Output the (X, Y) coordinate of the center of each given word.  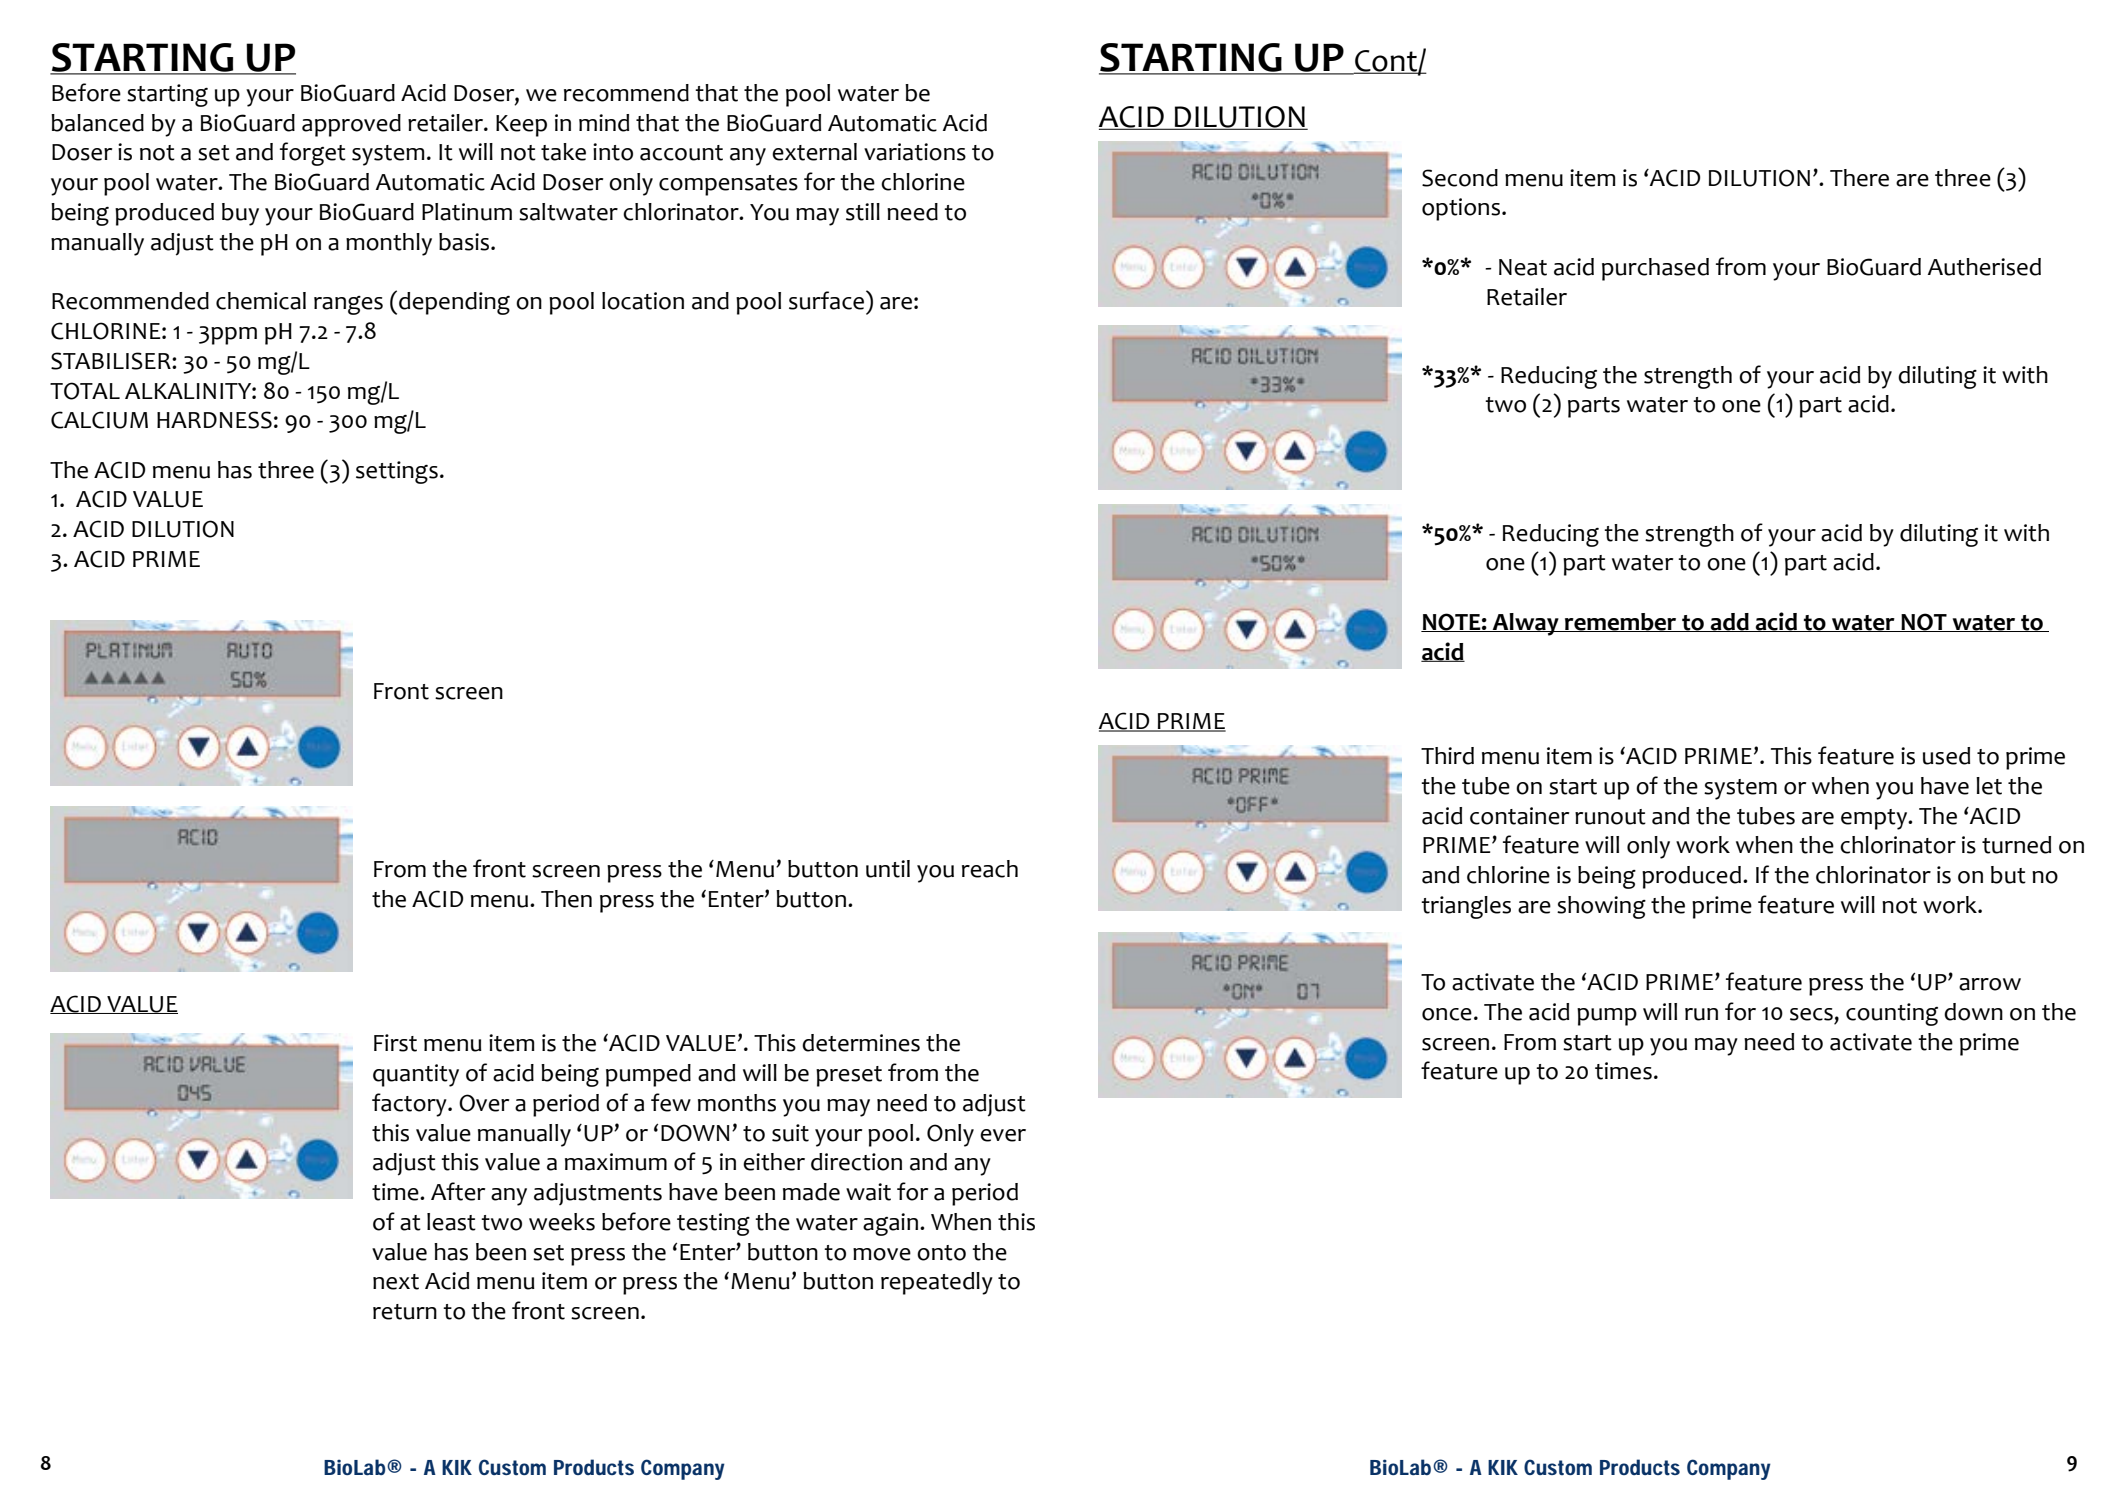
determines (861, 1043)
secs (1811, 1014)
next (396, 1282)
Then (566, 899)
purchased (1655, 269)
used (1946, 756)
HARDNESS (214, 420)
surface (828, 300)
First (395, 1043)
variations (915, 152)
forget (313, 154)
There (1859, 178)
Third (1447, 756)
